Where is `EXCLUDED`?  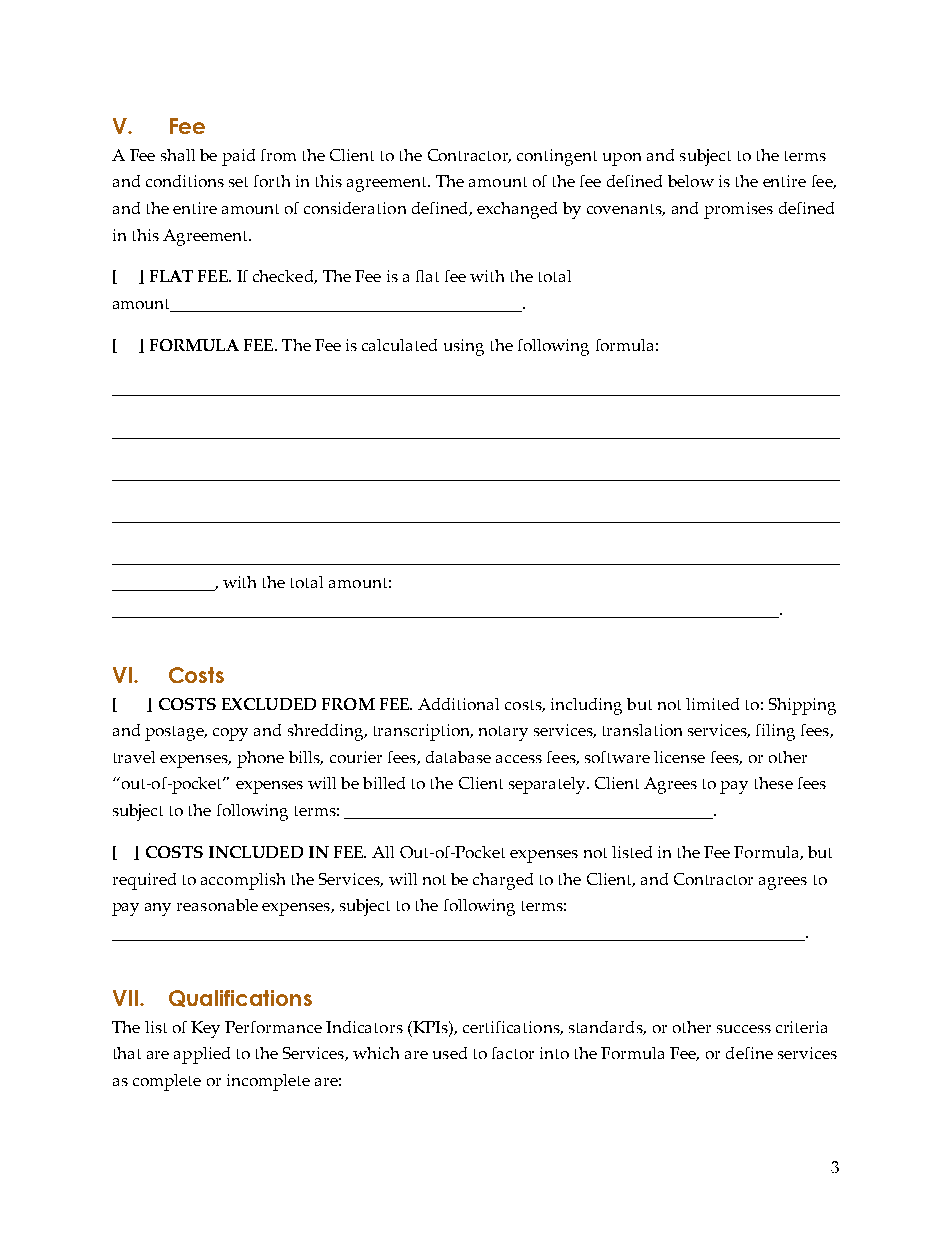
EXCLUDED is located at coordinates (269, 704).
